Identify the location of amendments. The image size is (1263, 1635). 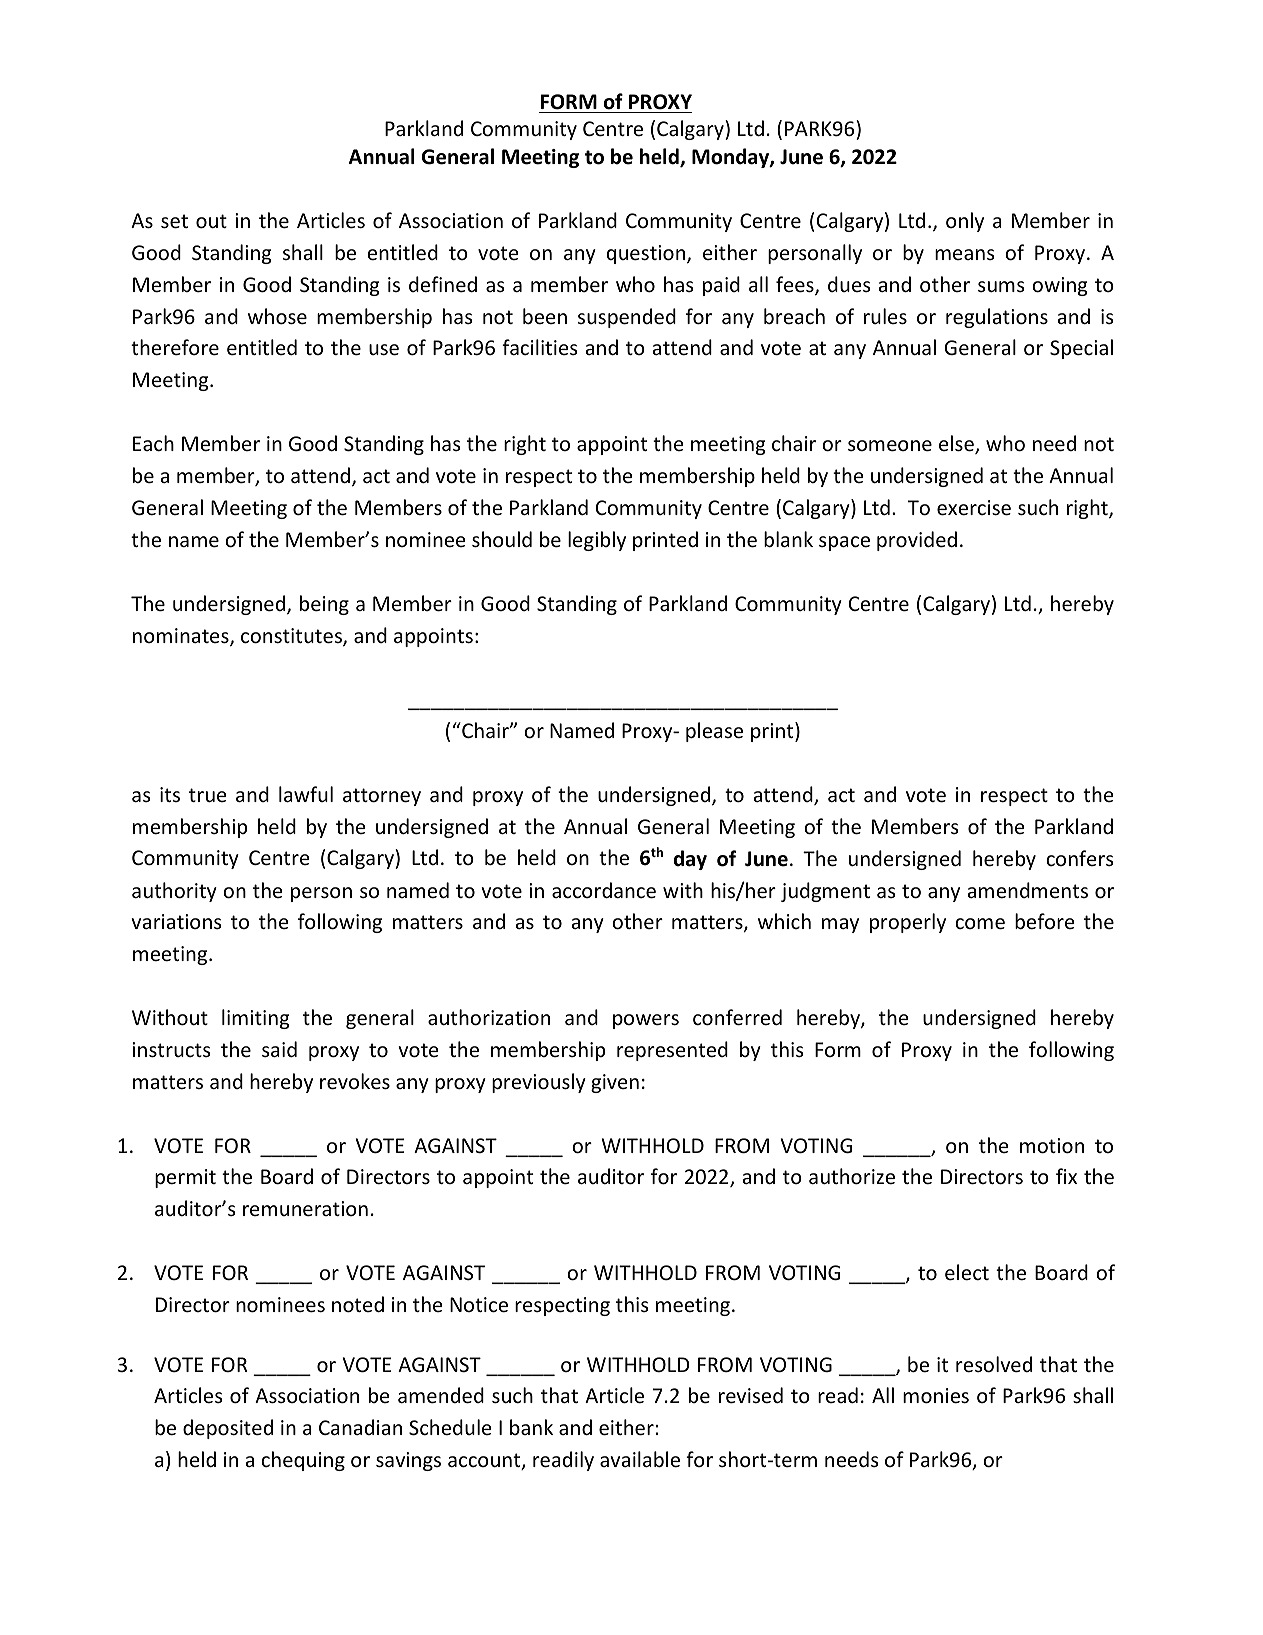
(1028, 890).
